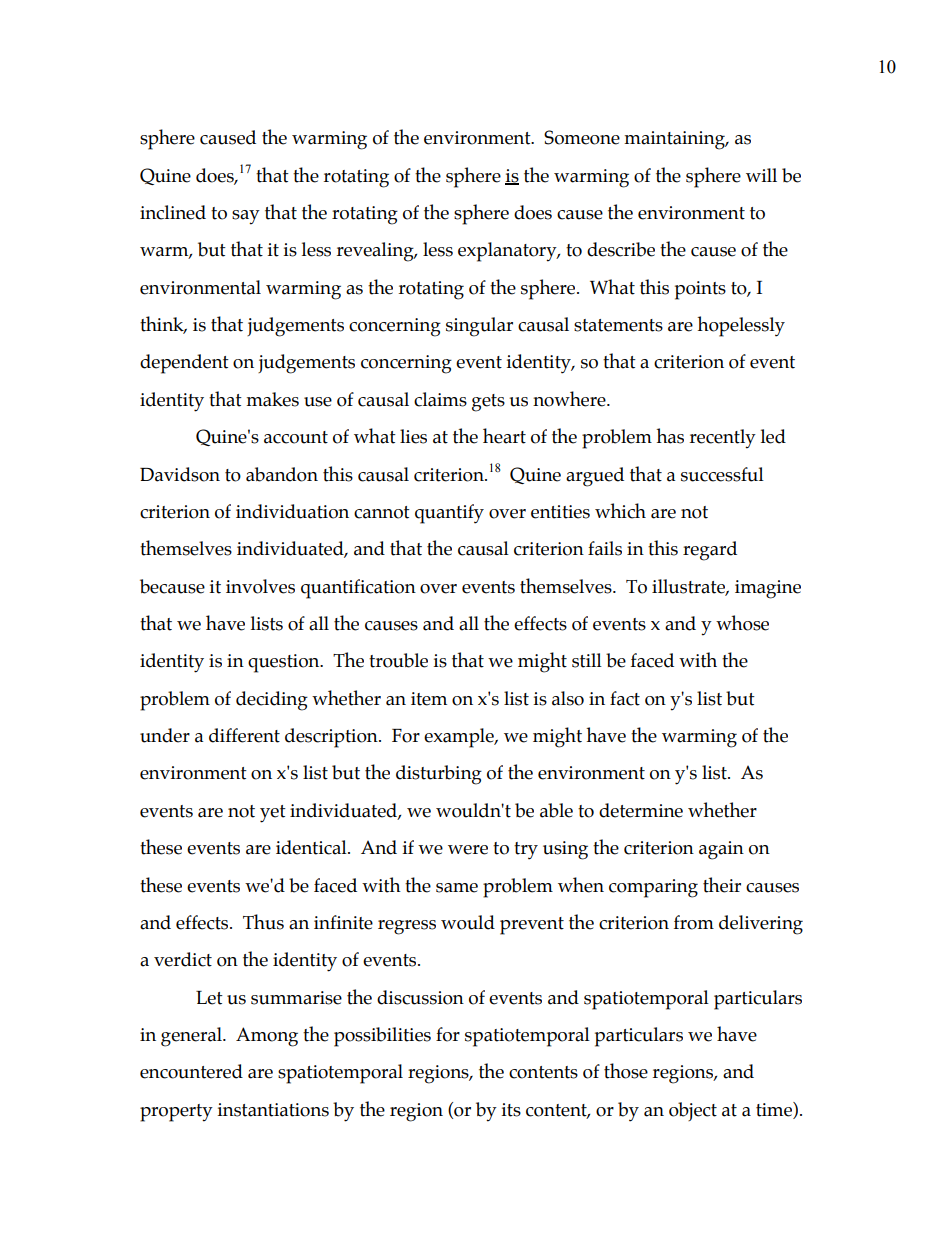 The width and height of the screenshot is (952, 1233). I want to click on its, so click(511, 1110).
